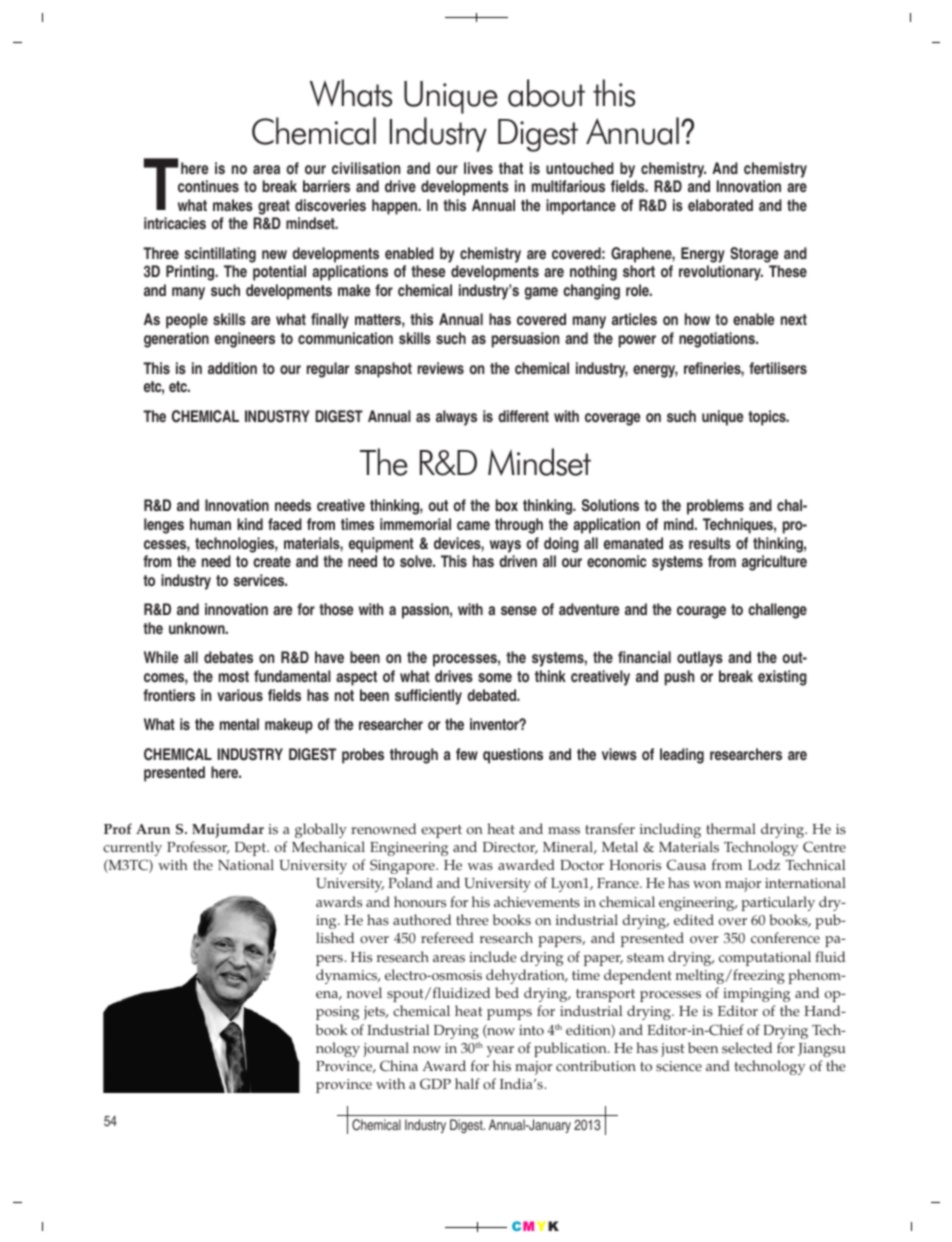 Image resolution: width=952 pixels, height=1242 pixels. Describe the element at coordinates (720, 205) in the screenshot. I see `elaborated` at that location.
